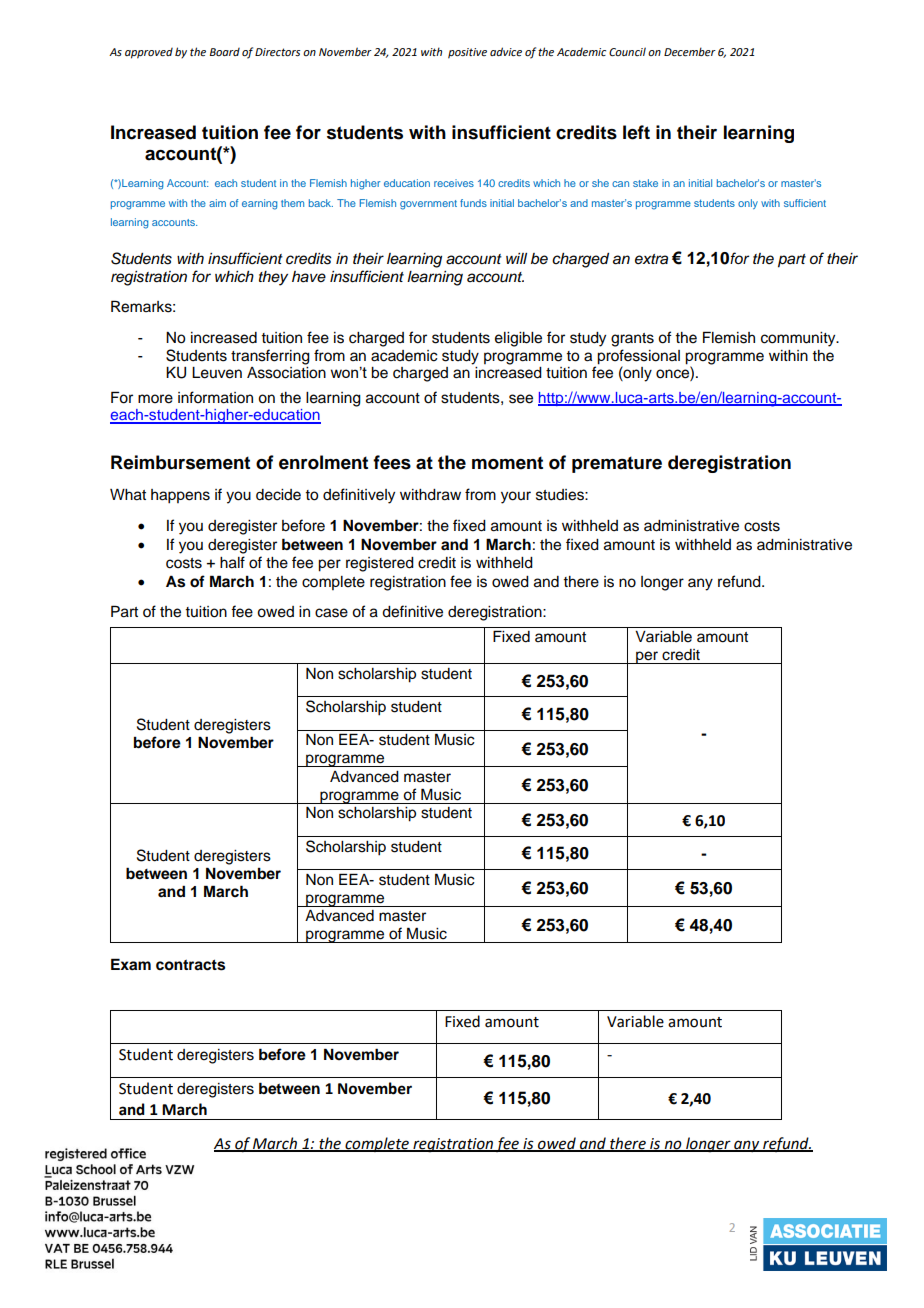  What do you see at coordinates (190, 965) in the screenshot?
I see `contracts` at bounding box center [190, 965].
